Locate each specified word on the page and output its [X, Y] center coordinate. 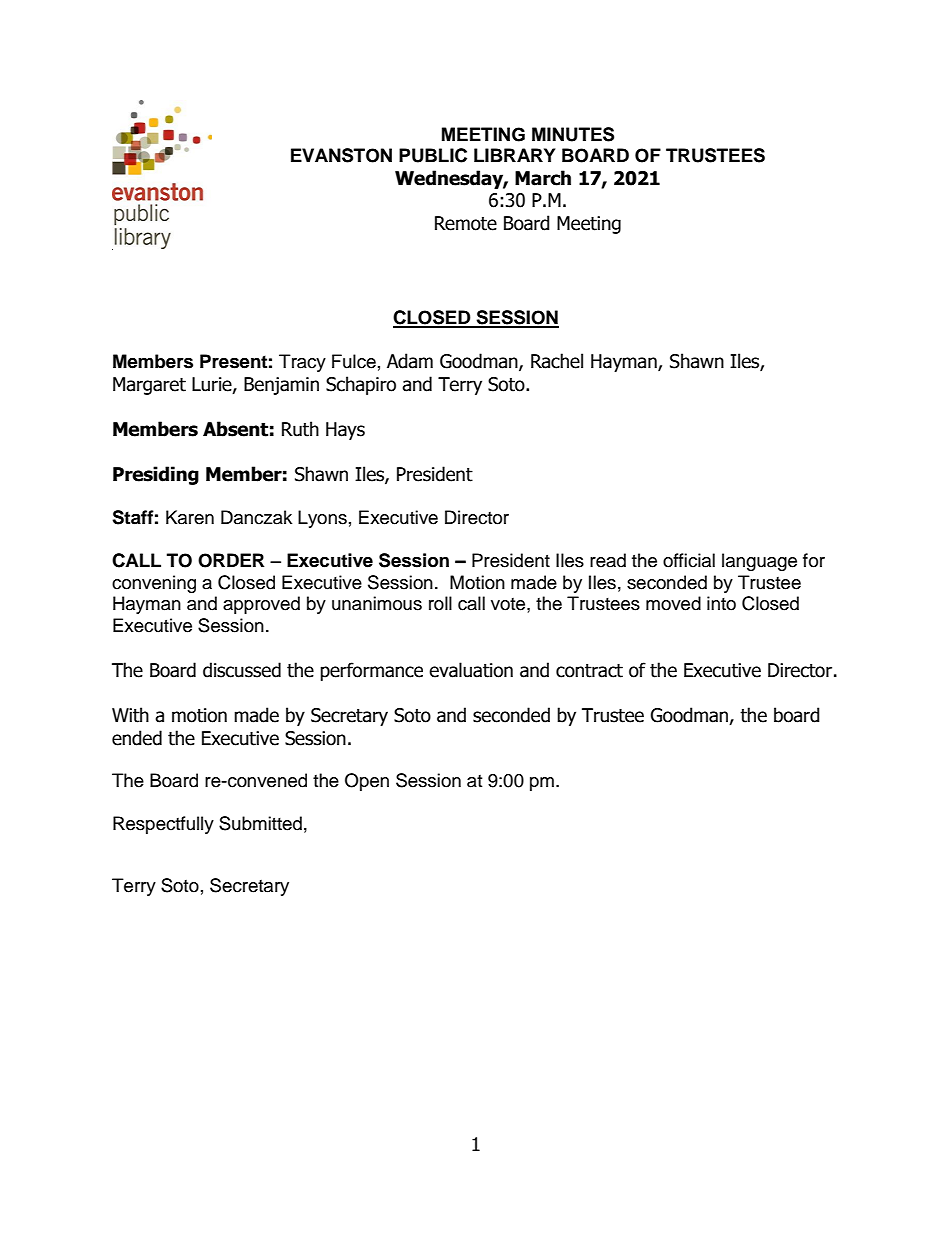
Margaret [149, 386]
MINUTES [573, 134]
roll [440, 603]
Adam [410, 361]
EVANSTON [341, 155]
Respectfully [163, 825]
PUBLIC [433, 155]
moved [673, 603]
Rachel [557, 361]
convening [154, 584]
